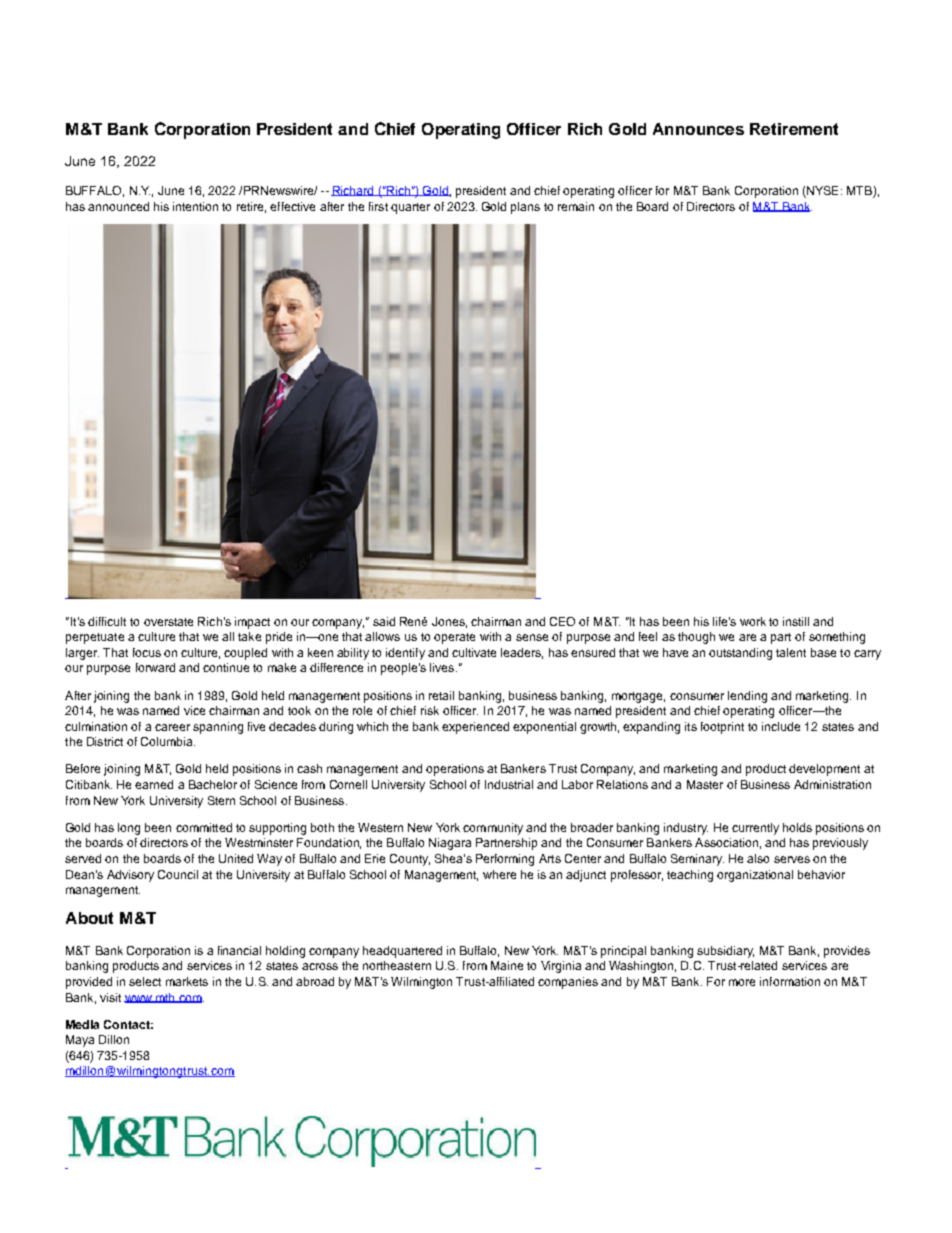  Describe the element at coordinates (195, 206) in the document. I see `intention` at that location.
